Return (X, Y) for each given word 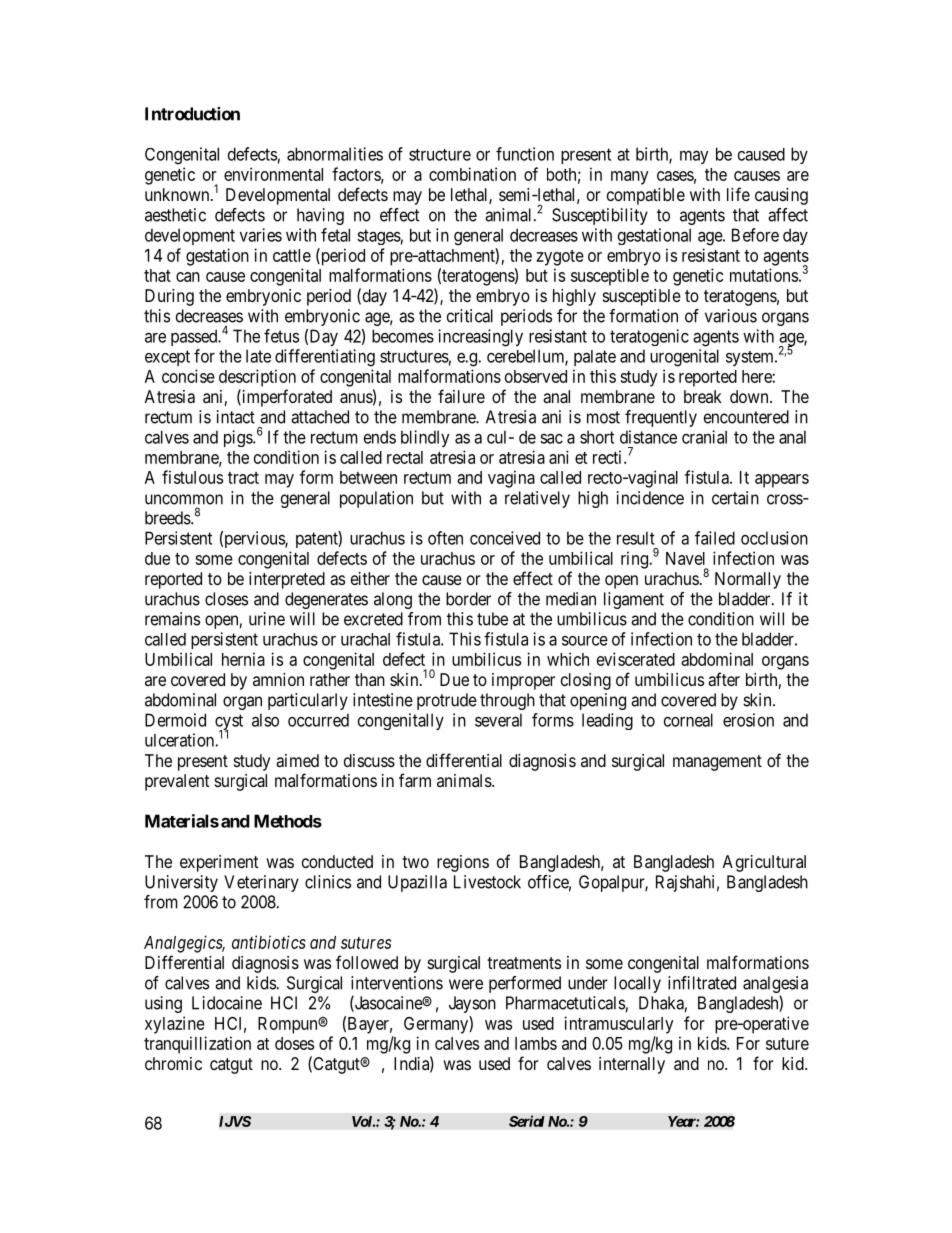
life (738, 194)
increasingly (480, 338)
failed (715, 538)
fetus (281, 336)
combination (472, 174)
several (498, 720)
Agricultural (764, 863)
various (731, 316)
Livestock (487, 882)
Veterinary (261, 883)
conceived (505, 538)
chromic (173, 1063)
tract (243, 478)
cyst (229, 723)
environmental (273, 174)
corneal (688, 720)
